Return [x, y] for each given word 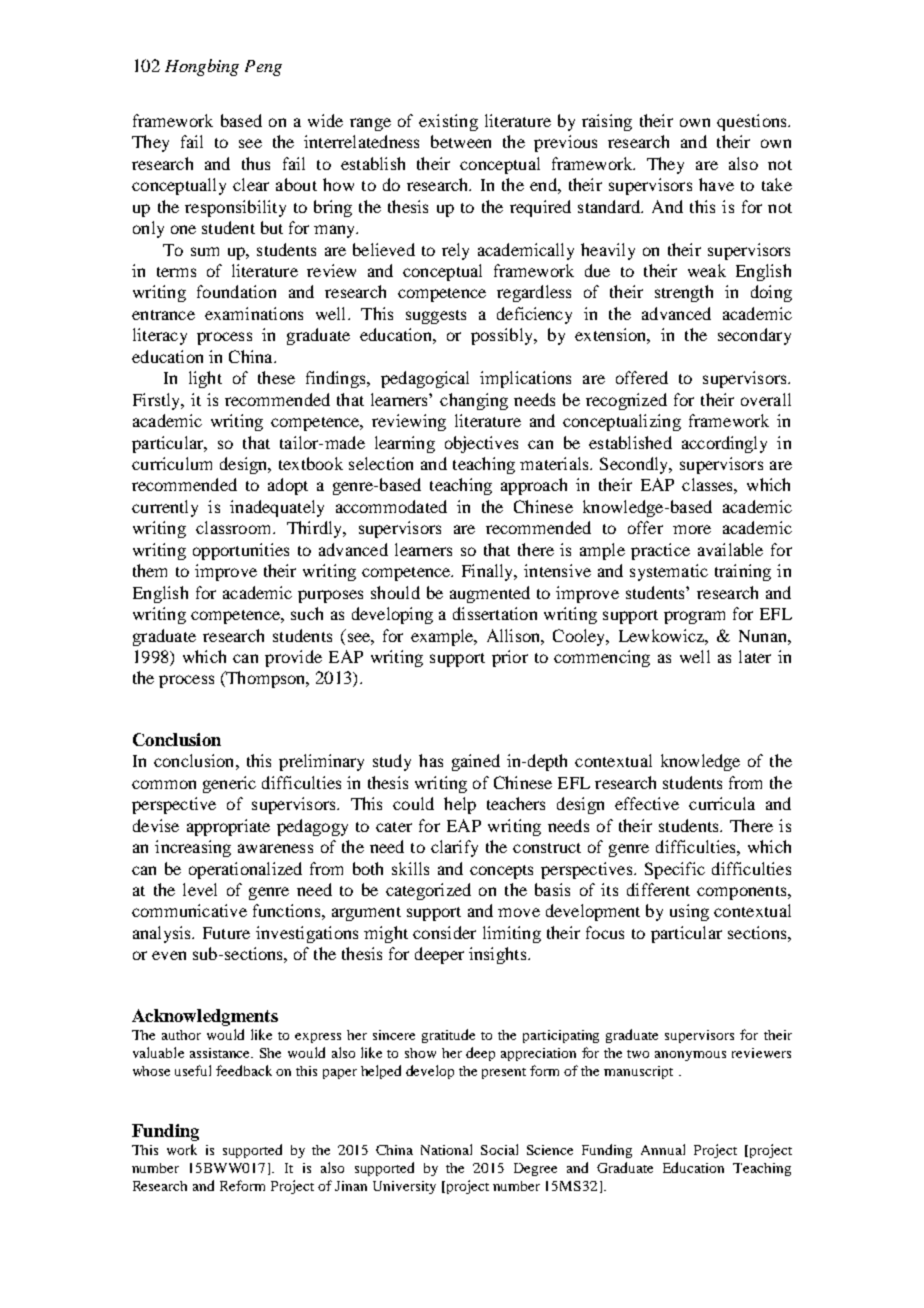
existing [448, 122]
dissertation [495, 613]
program [694, 617]
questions [753, 122]
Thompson [266, 679]
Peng [263, 68]
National [446, 1149]
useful [193, 1070]
